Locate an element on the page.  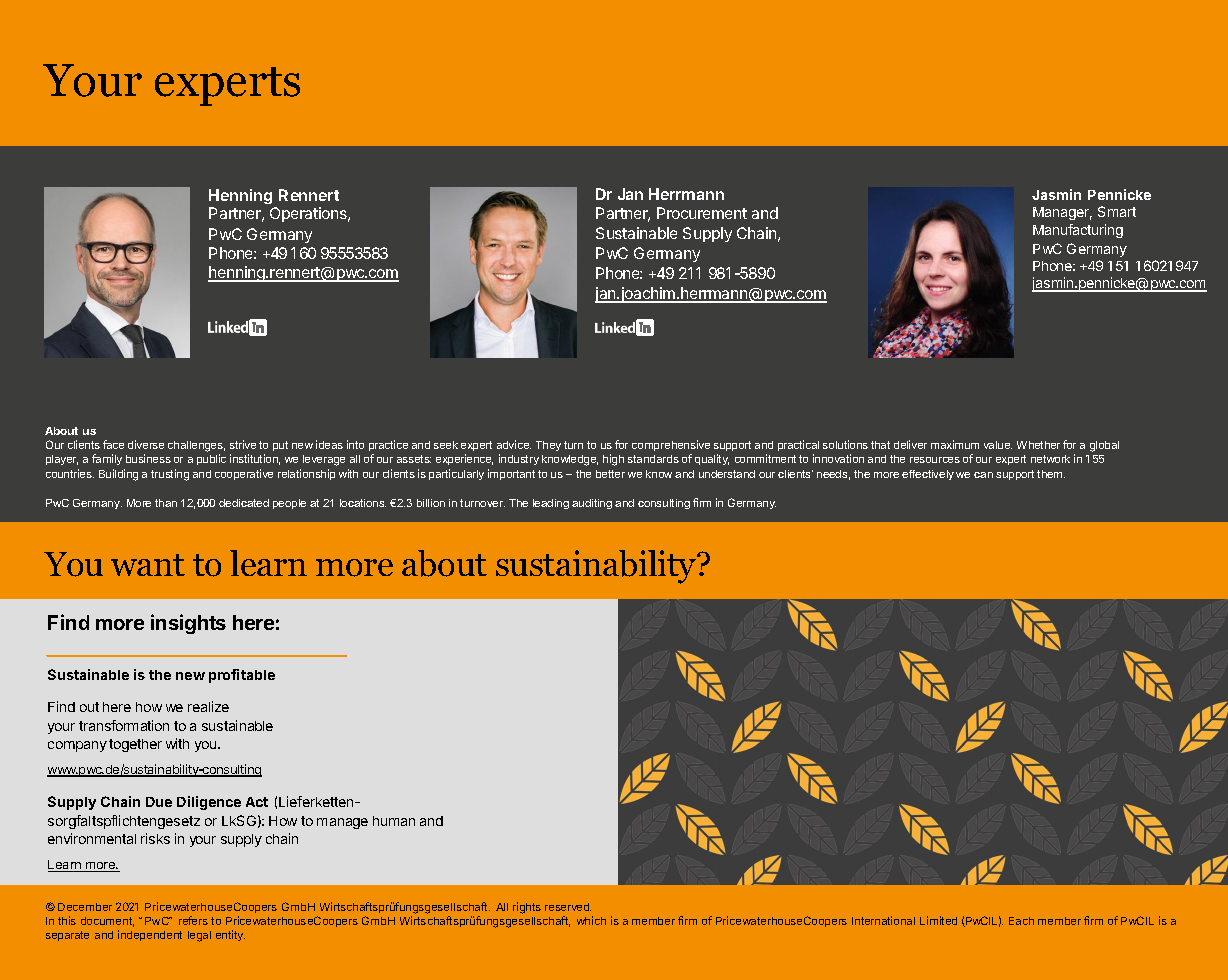
refers is located at coordinates (193, 920).
